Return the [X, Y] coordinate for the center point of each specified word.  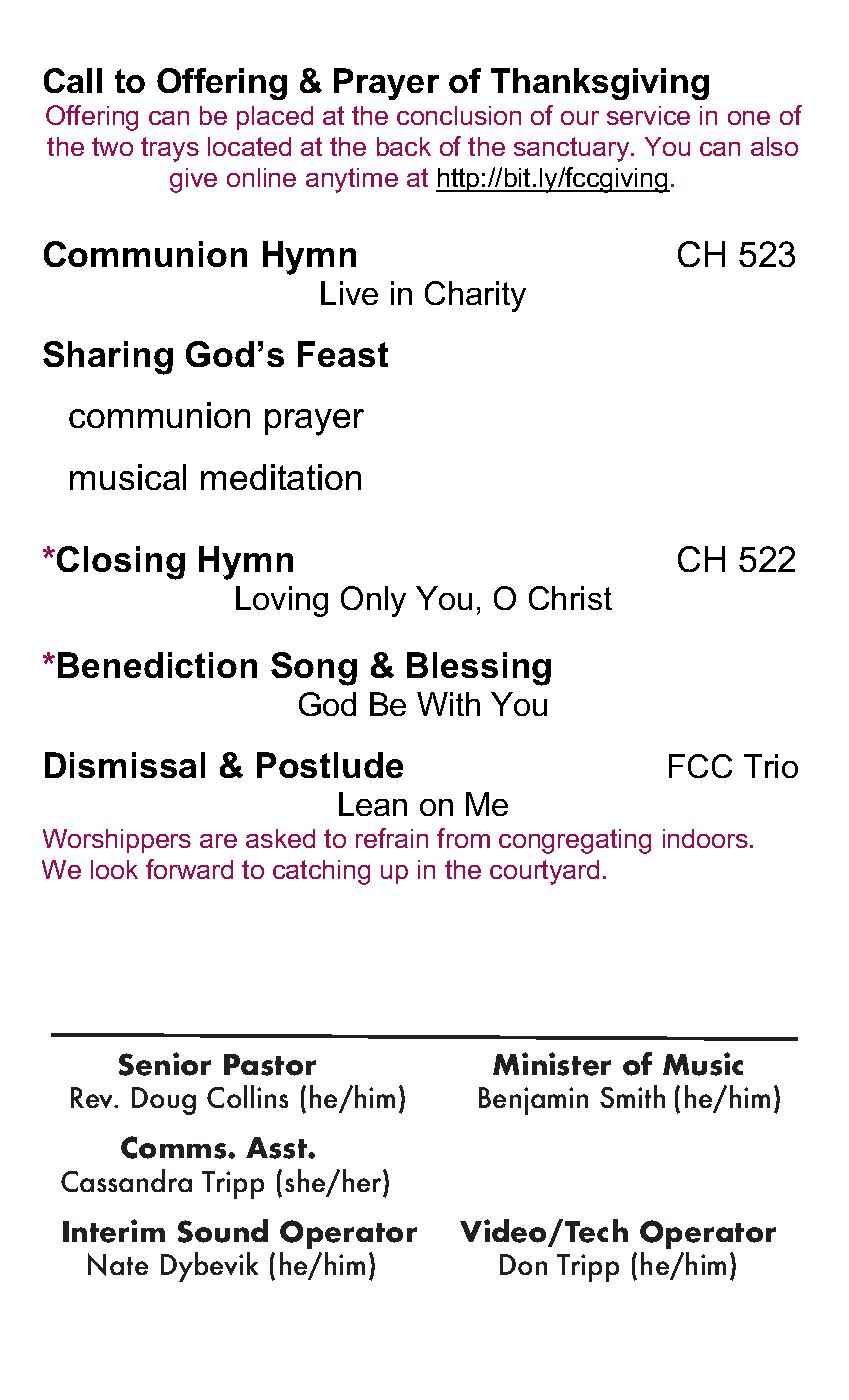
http [459, 180]
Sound [223, 1231]
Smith [632, 1096]
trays [170, 149]
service [648, 115]
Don [523, 1264]
